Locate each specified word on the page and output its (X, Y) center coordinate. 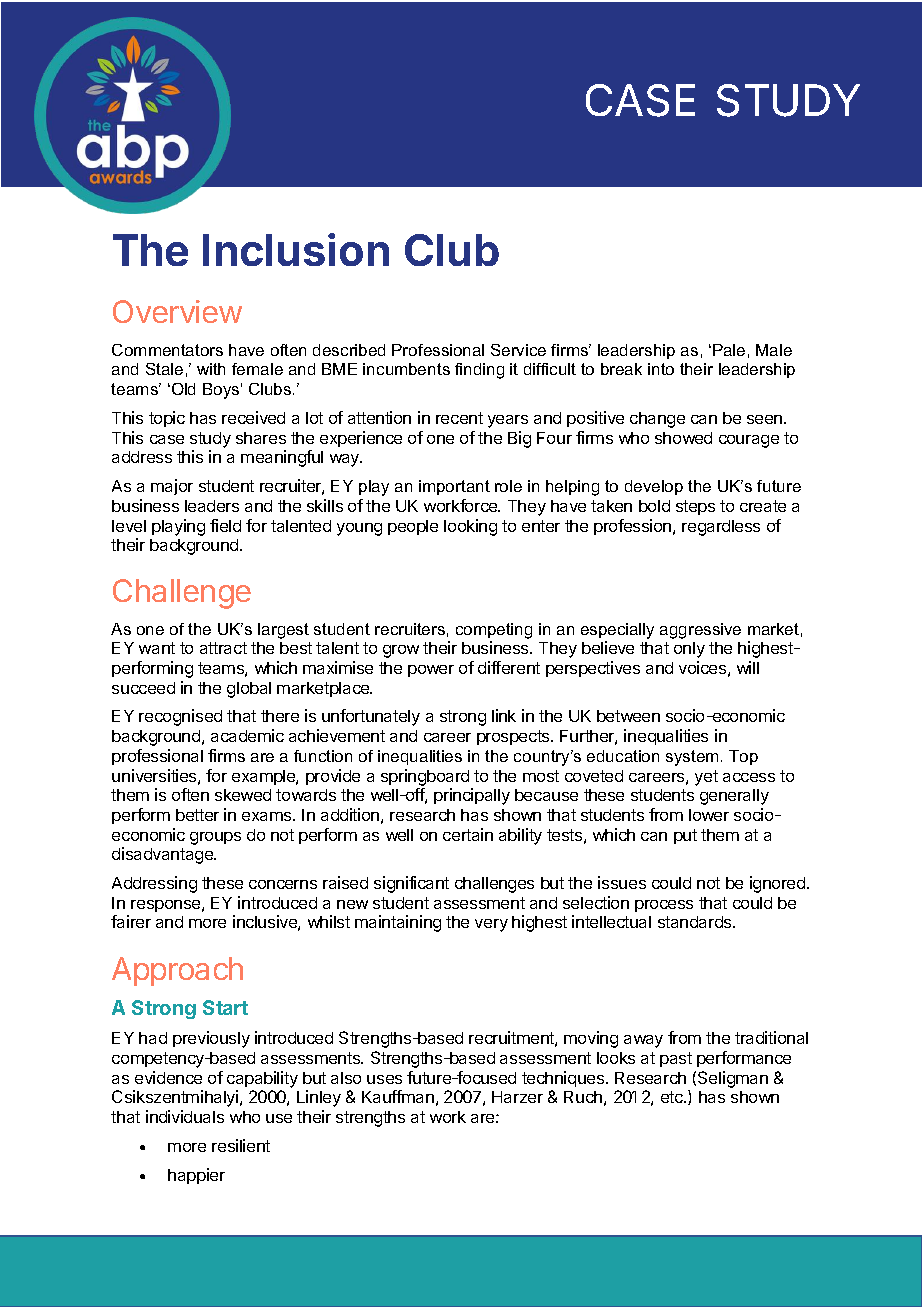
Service (518, 350)
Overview (177, 311)
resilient (241, 1145)
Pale (729, 350)
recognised (180, 717)
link (504, 715)
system (692, 758)
